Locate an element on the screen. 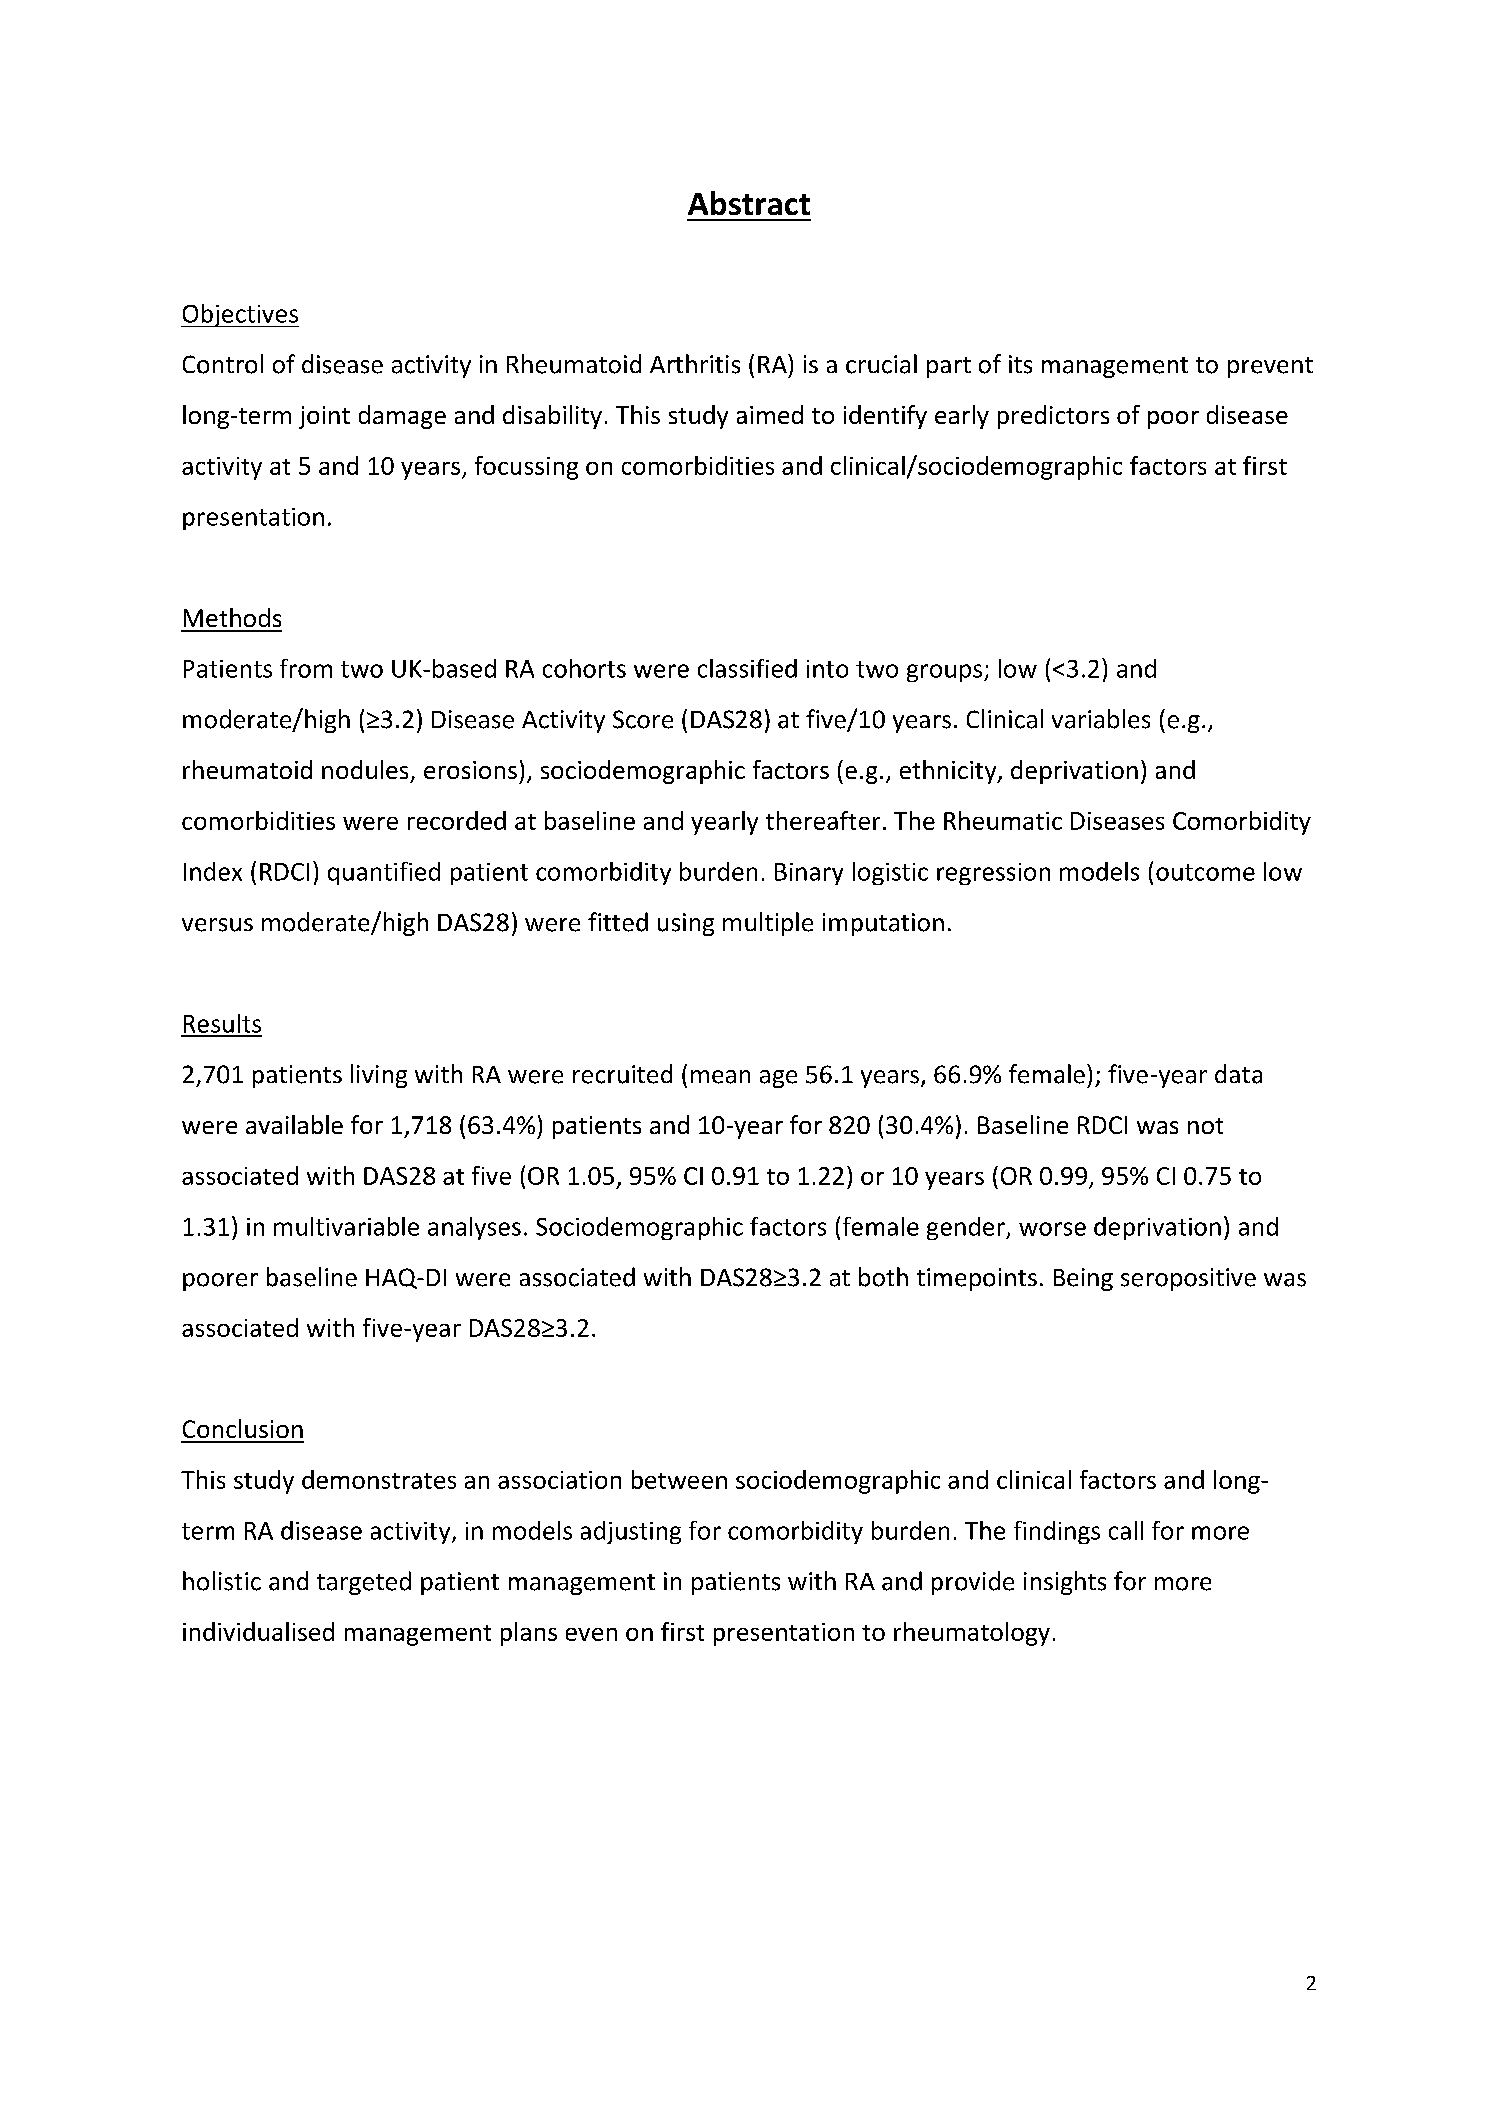 Image resolution: width=1498 pixels, height=2119 pixels. from is located at coordinates (306, 668).
